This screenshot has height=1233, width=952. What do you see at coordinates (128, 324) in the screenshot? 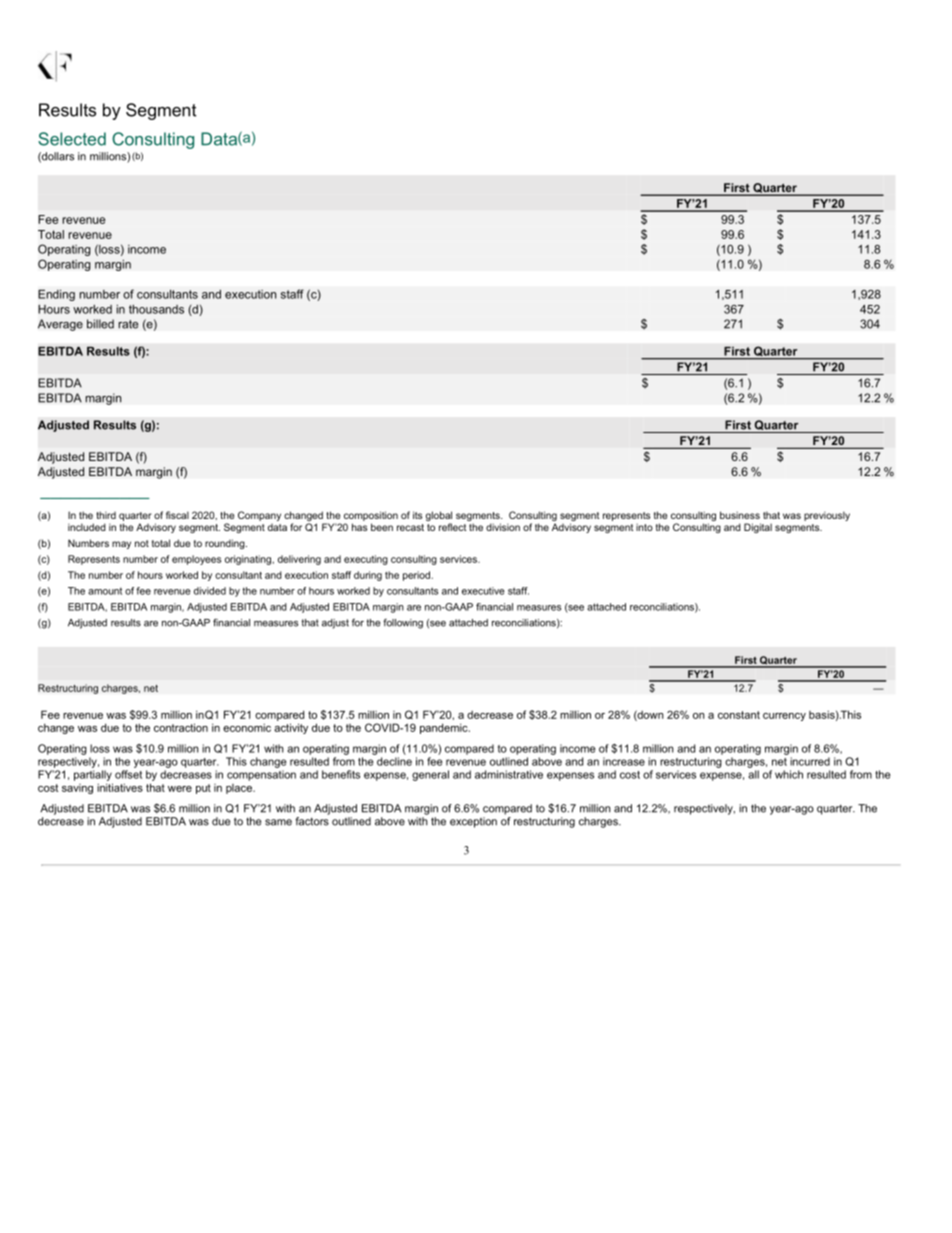
I see `rate` at bounding box center [128, 324].
